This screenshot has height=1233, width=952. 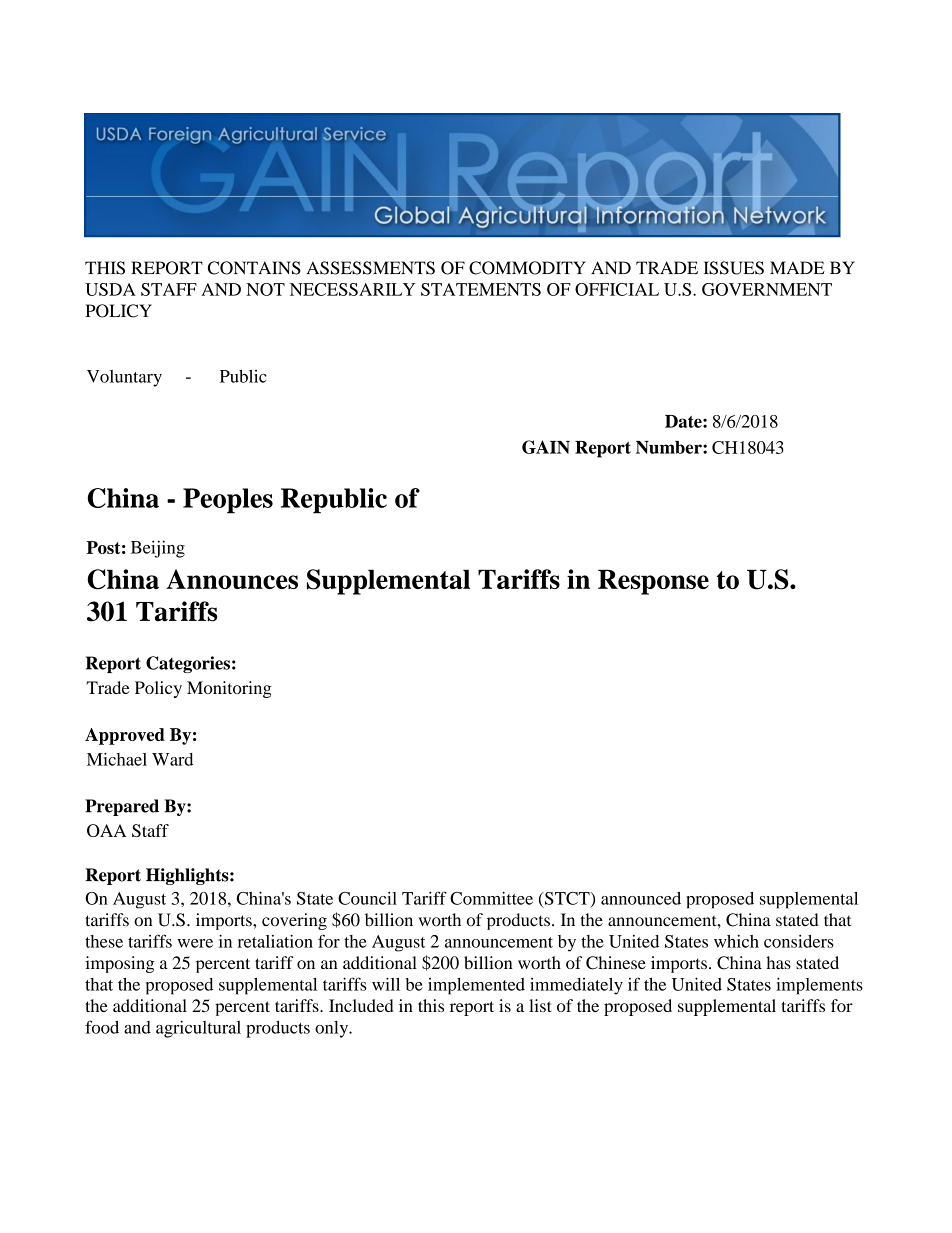 I want to click on which, so click(x=736, y=941).
